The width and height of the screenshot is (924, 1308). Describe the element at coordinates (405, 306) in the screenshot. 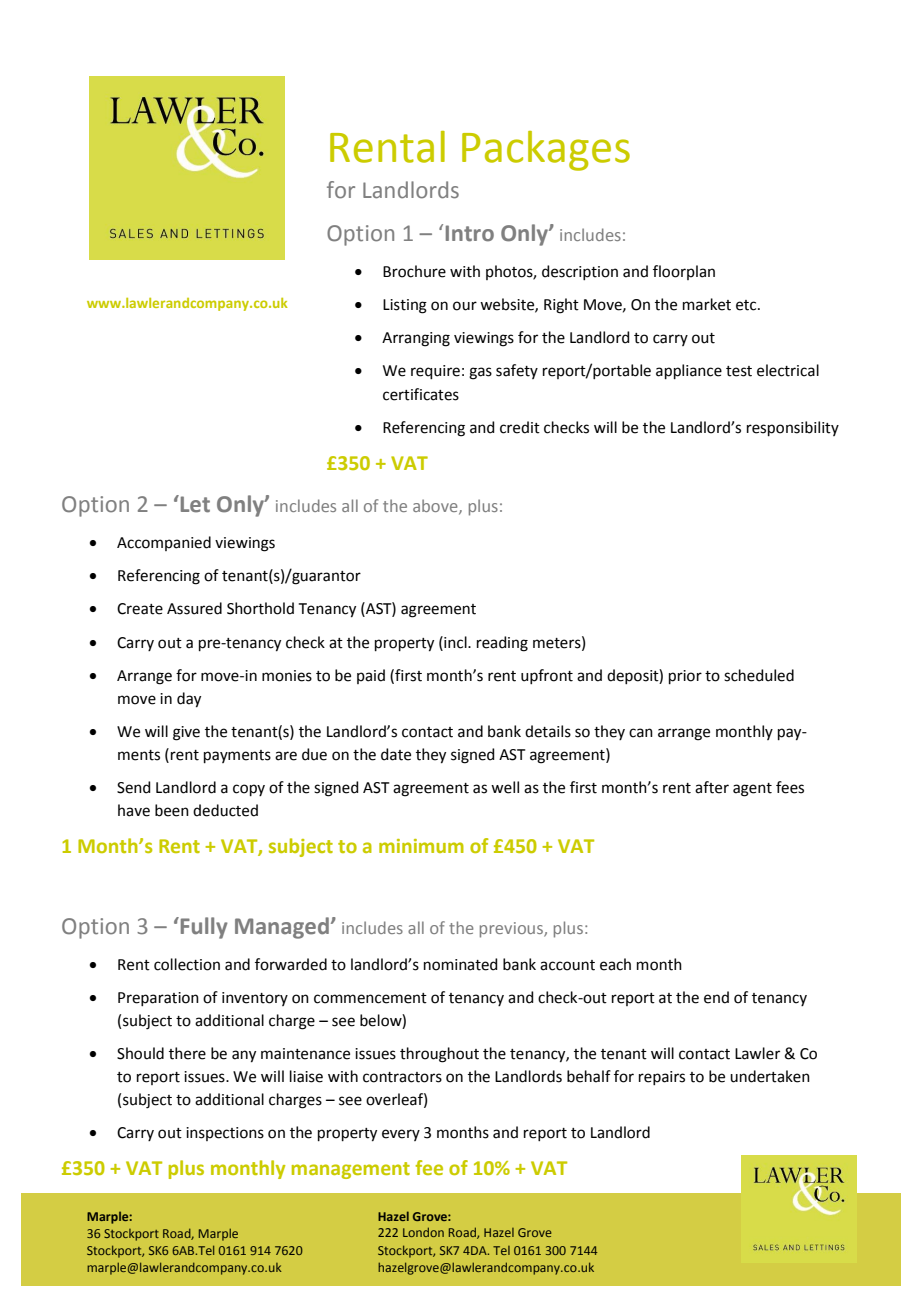

I see `Listing` at that location.
